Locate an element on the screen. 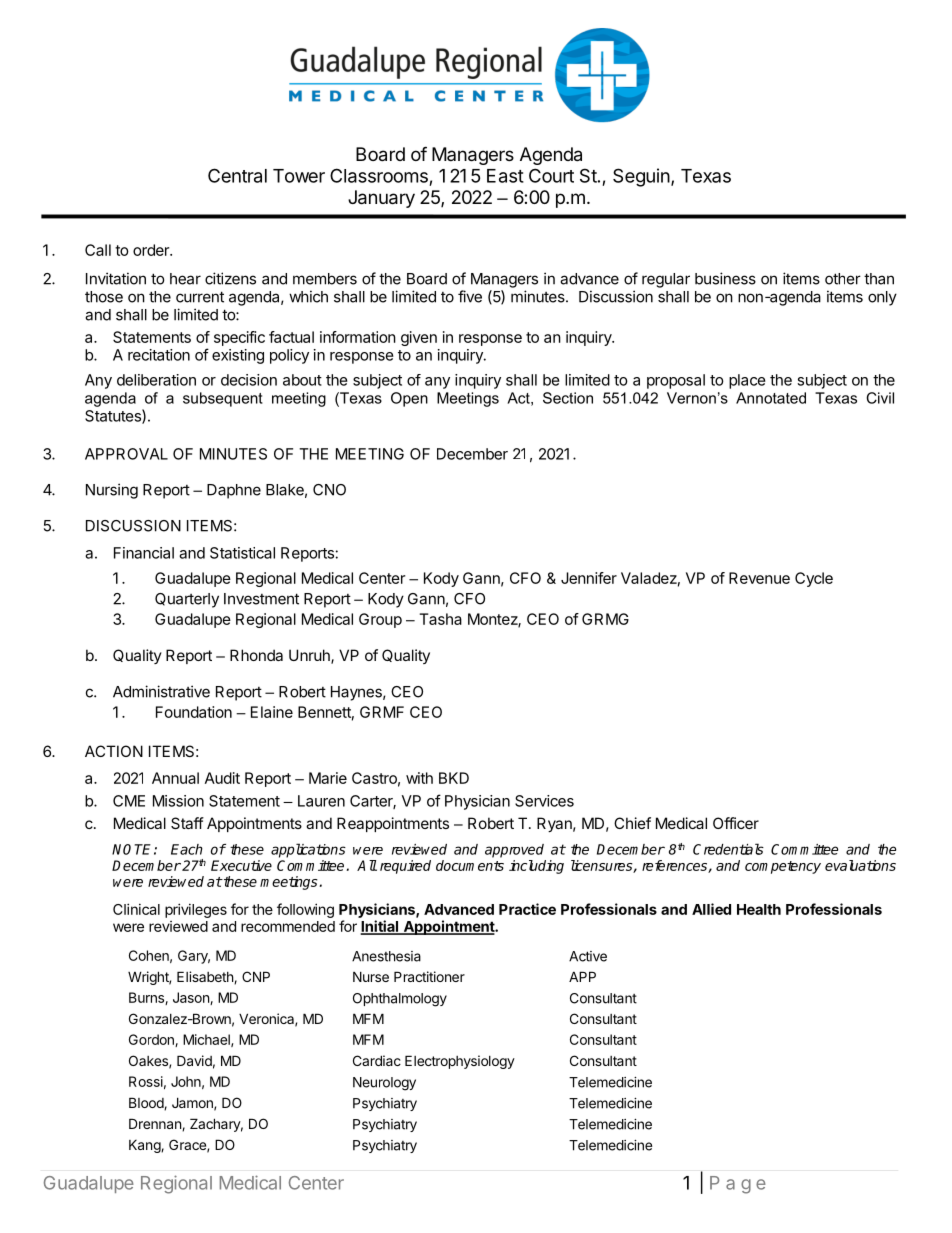  privileges is located at coordinates (196, 910).
